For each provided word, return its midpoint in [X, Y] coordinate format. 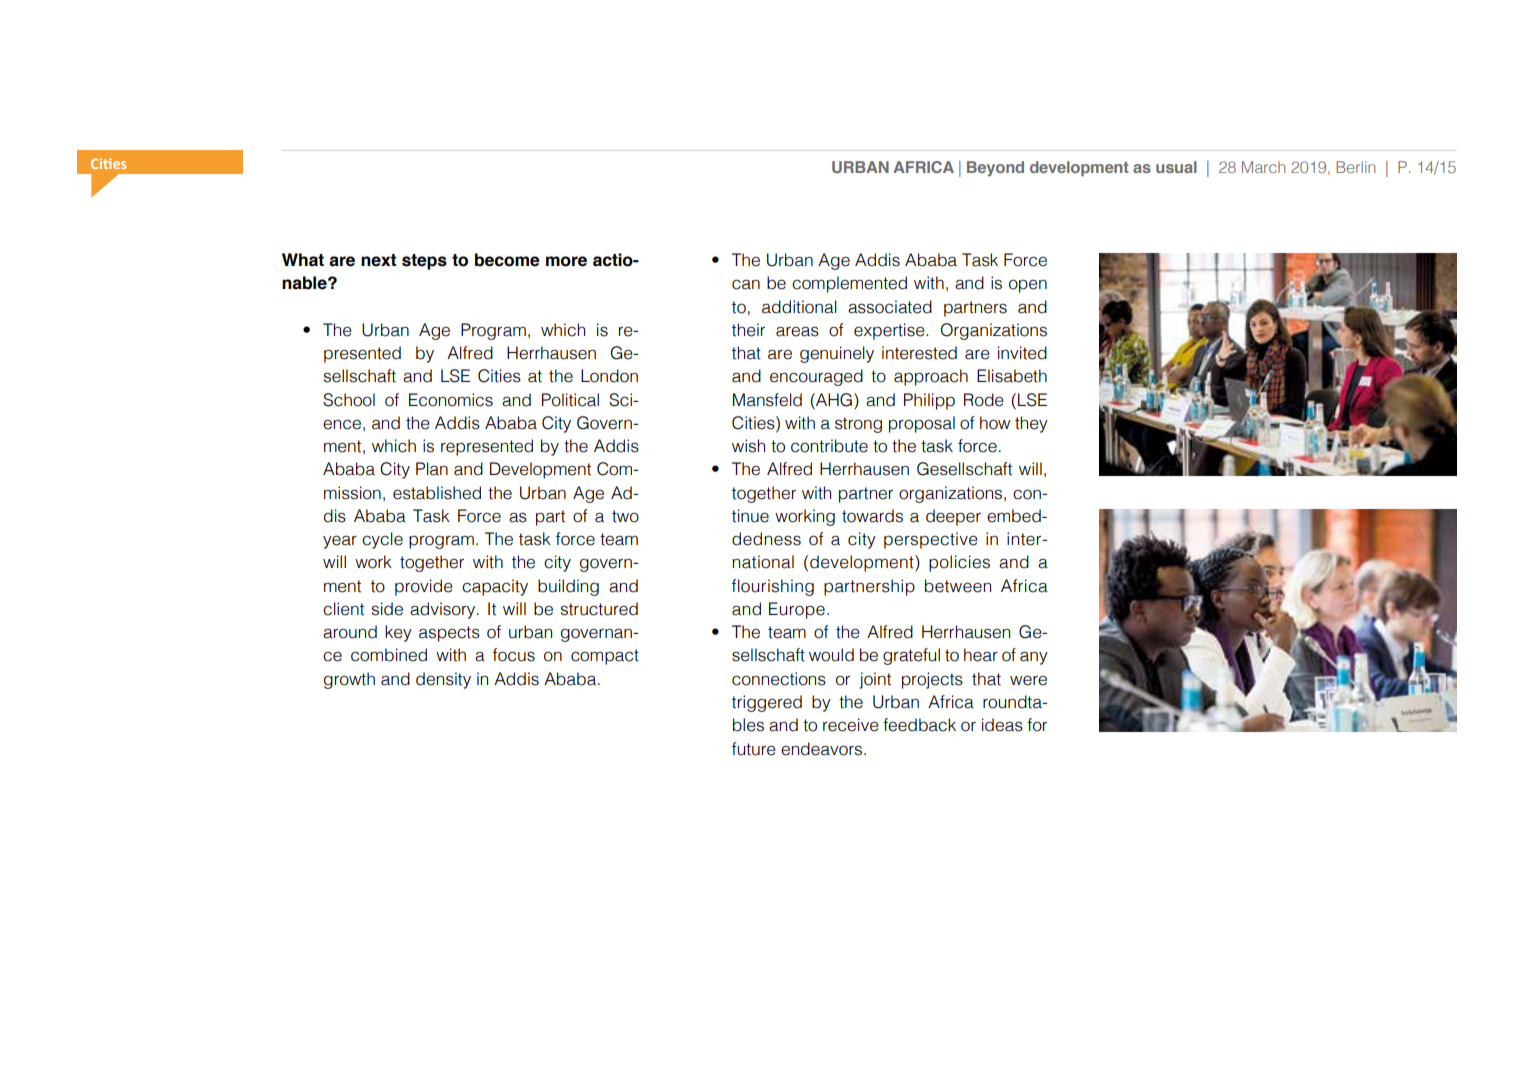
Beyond [995, 169]
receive [851, 725]
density [443, 680]
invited [1022, 353]
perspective [931, 540]
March [1263, 167]
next [378, 260]
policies [959, 563]
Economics [451, 400]
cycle [382, 540]
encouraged [816, 377]
